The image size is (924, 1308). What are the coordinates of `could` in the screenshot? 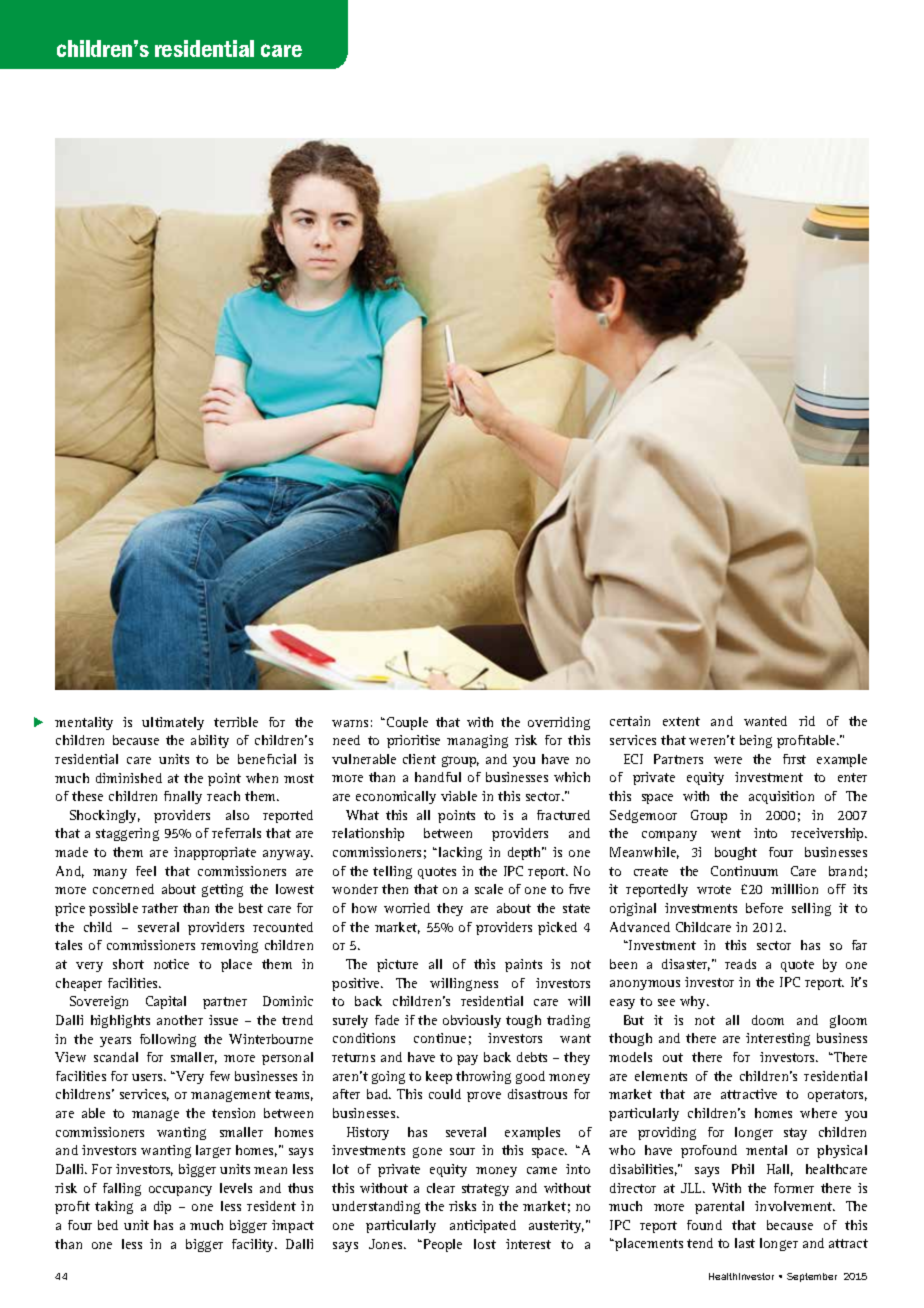 It's located at (445, 1094).
